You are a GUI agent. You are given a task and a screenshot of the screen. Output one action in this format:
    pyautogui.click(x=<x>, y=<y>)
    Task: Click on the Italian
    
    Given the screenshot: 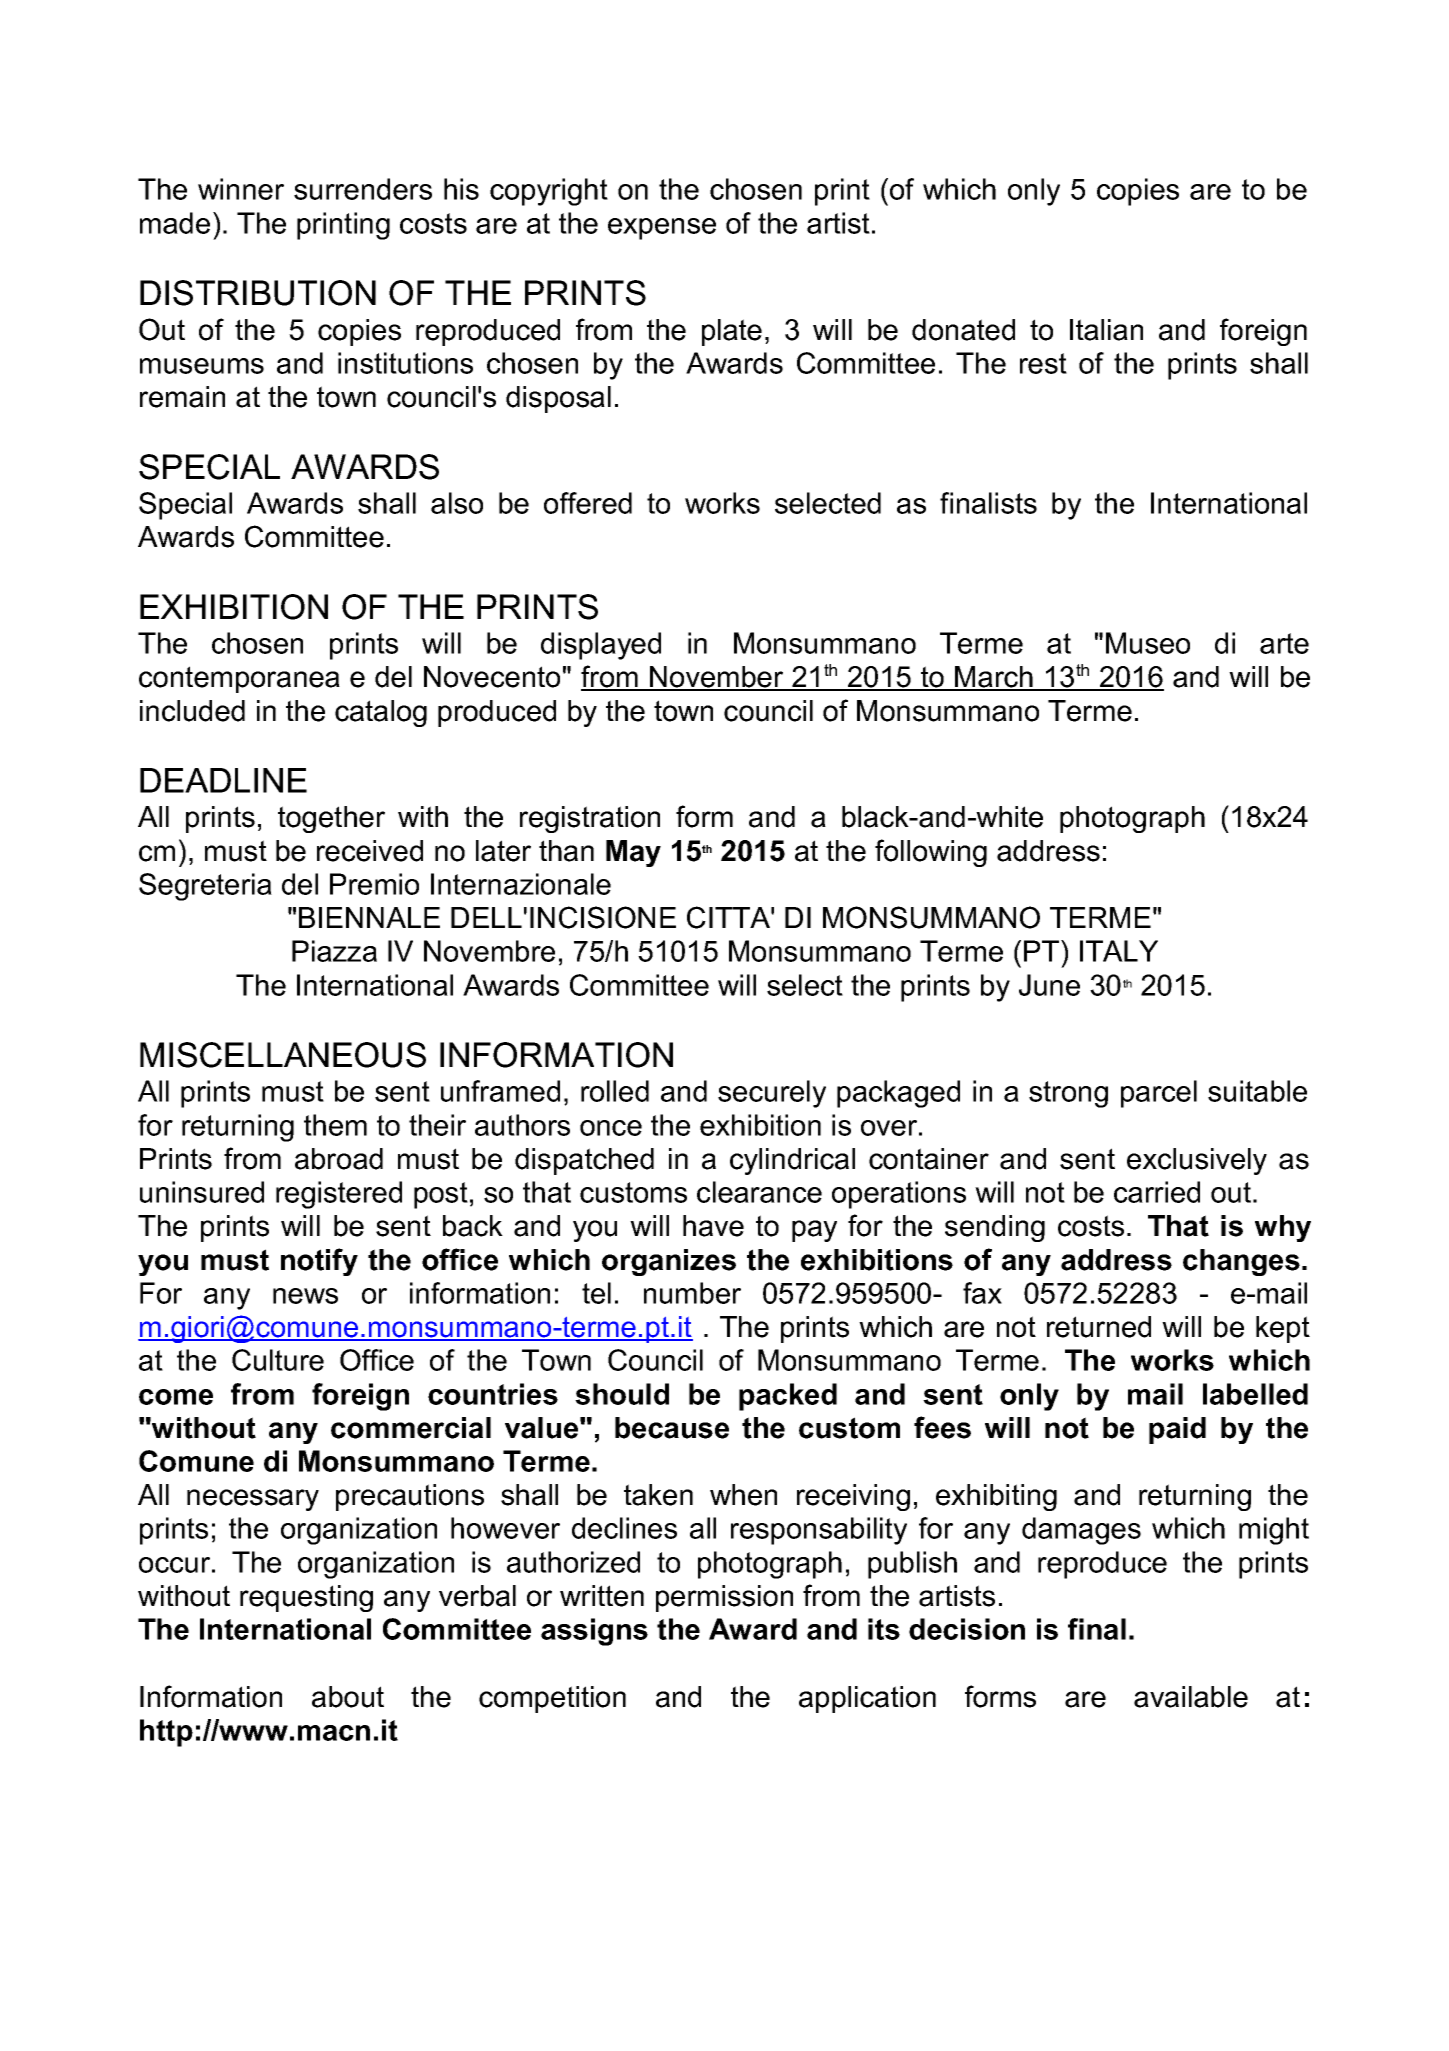 What is the action you would take?
    pyautogui.click(x=1106, y=330)
